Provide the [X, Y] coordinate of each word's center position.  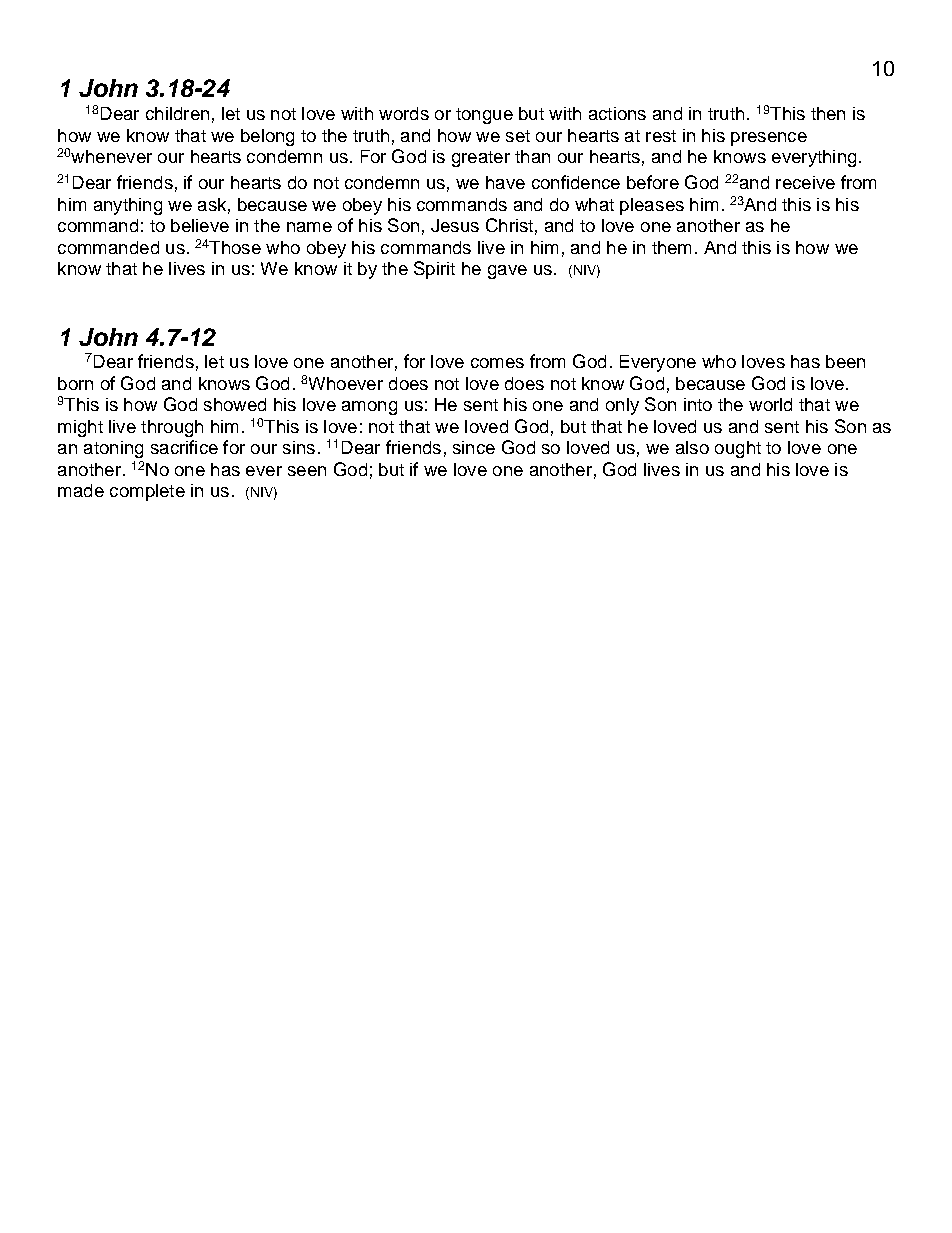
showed [235, 404]
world [770, 404]
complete [147, 492]
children [177, 113]
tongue [484, 116]
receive [805, 182]
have [505, 182]
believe [200, 225]
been [845, 361]
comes [497, 363]
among [369, 408]
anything [128, 206]
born [75, 383]
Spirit [434, 270]
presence [769, 139]
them [671, 247]
